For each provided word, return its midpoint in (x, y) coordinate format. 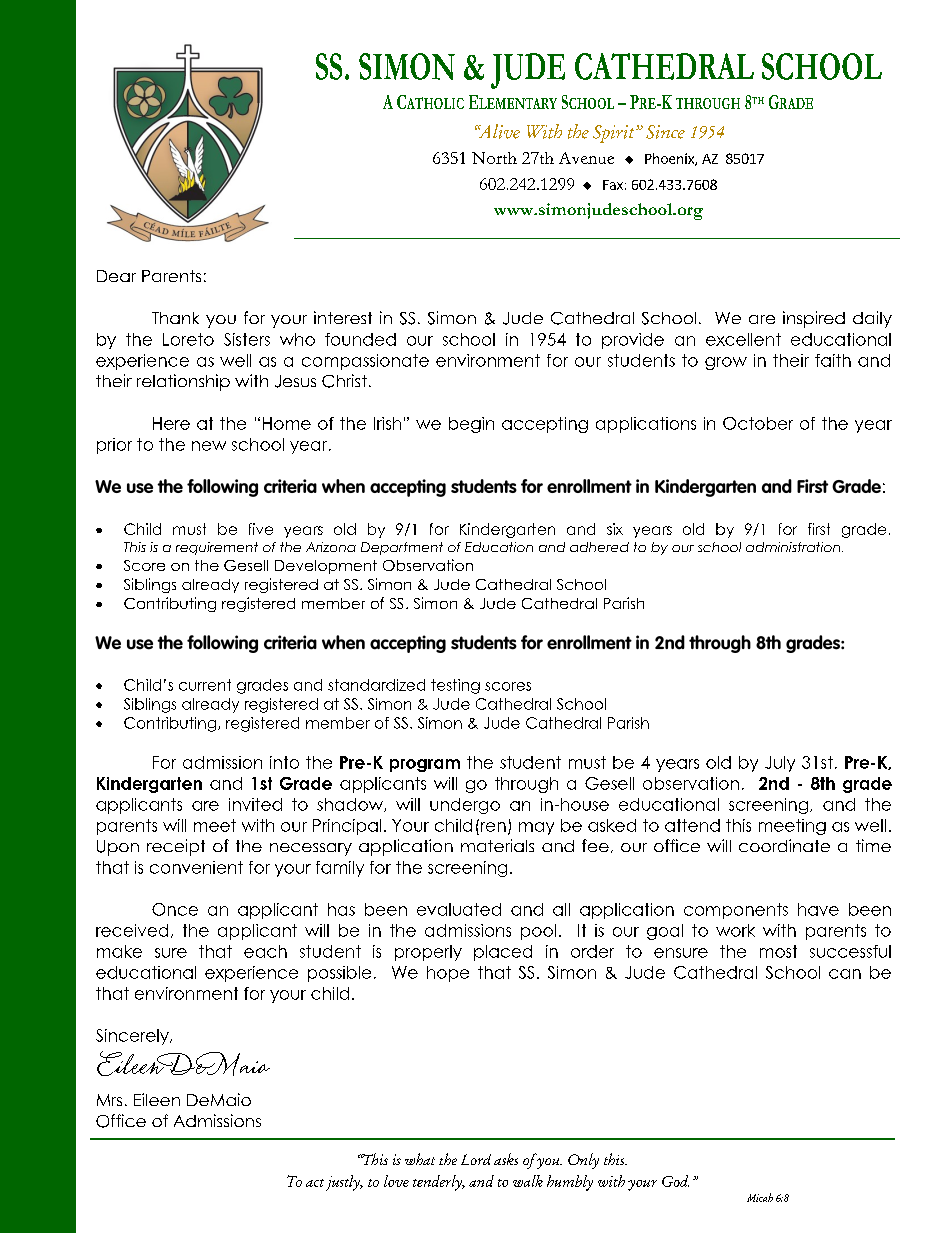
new (209, 446)
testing (455, 686)
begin (471, 425)
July (780, 764)
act (315, 1183)
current (205, 685)
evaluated (459, 909)
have (818, 909)
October (758, 423)
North (494, 158)
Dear (116, 276)
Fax (613, 185)
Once (175, 909)
